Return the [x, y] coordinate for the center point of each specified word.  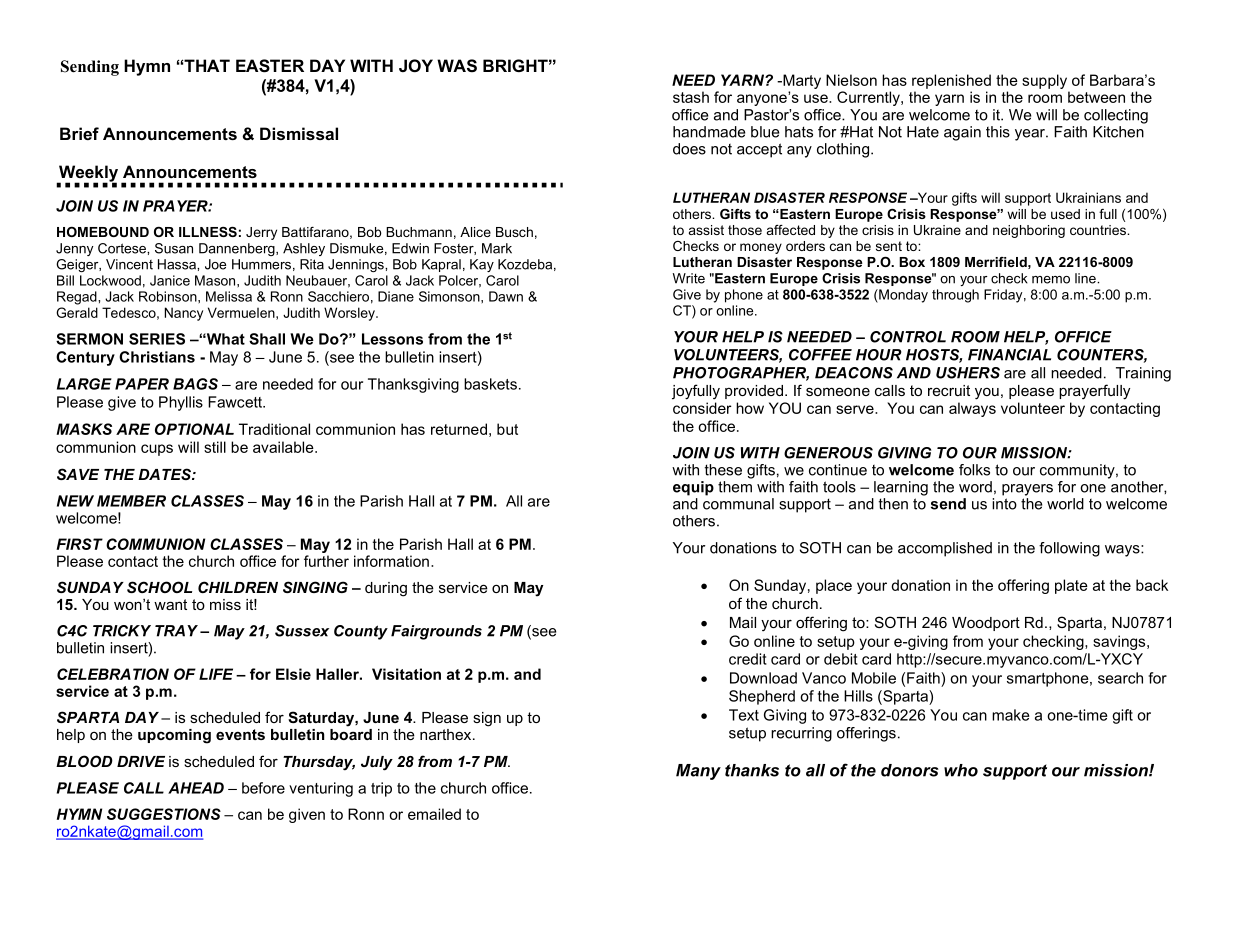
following [1069, 549]
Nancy [184, 314]
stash [691, 97]
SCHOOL [159, 587]
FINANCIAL [1009, 355]
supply [1046, 83]
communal [738, 502]
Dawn [506, 296]
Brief [79, 133]
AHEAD [196, 788]
